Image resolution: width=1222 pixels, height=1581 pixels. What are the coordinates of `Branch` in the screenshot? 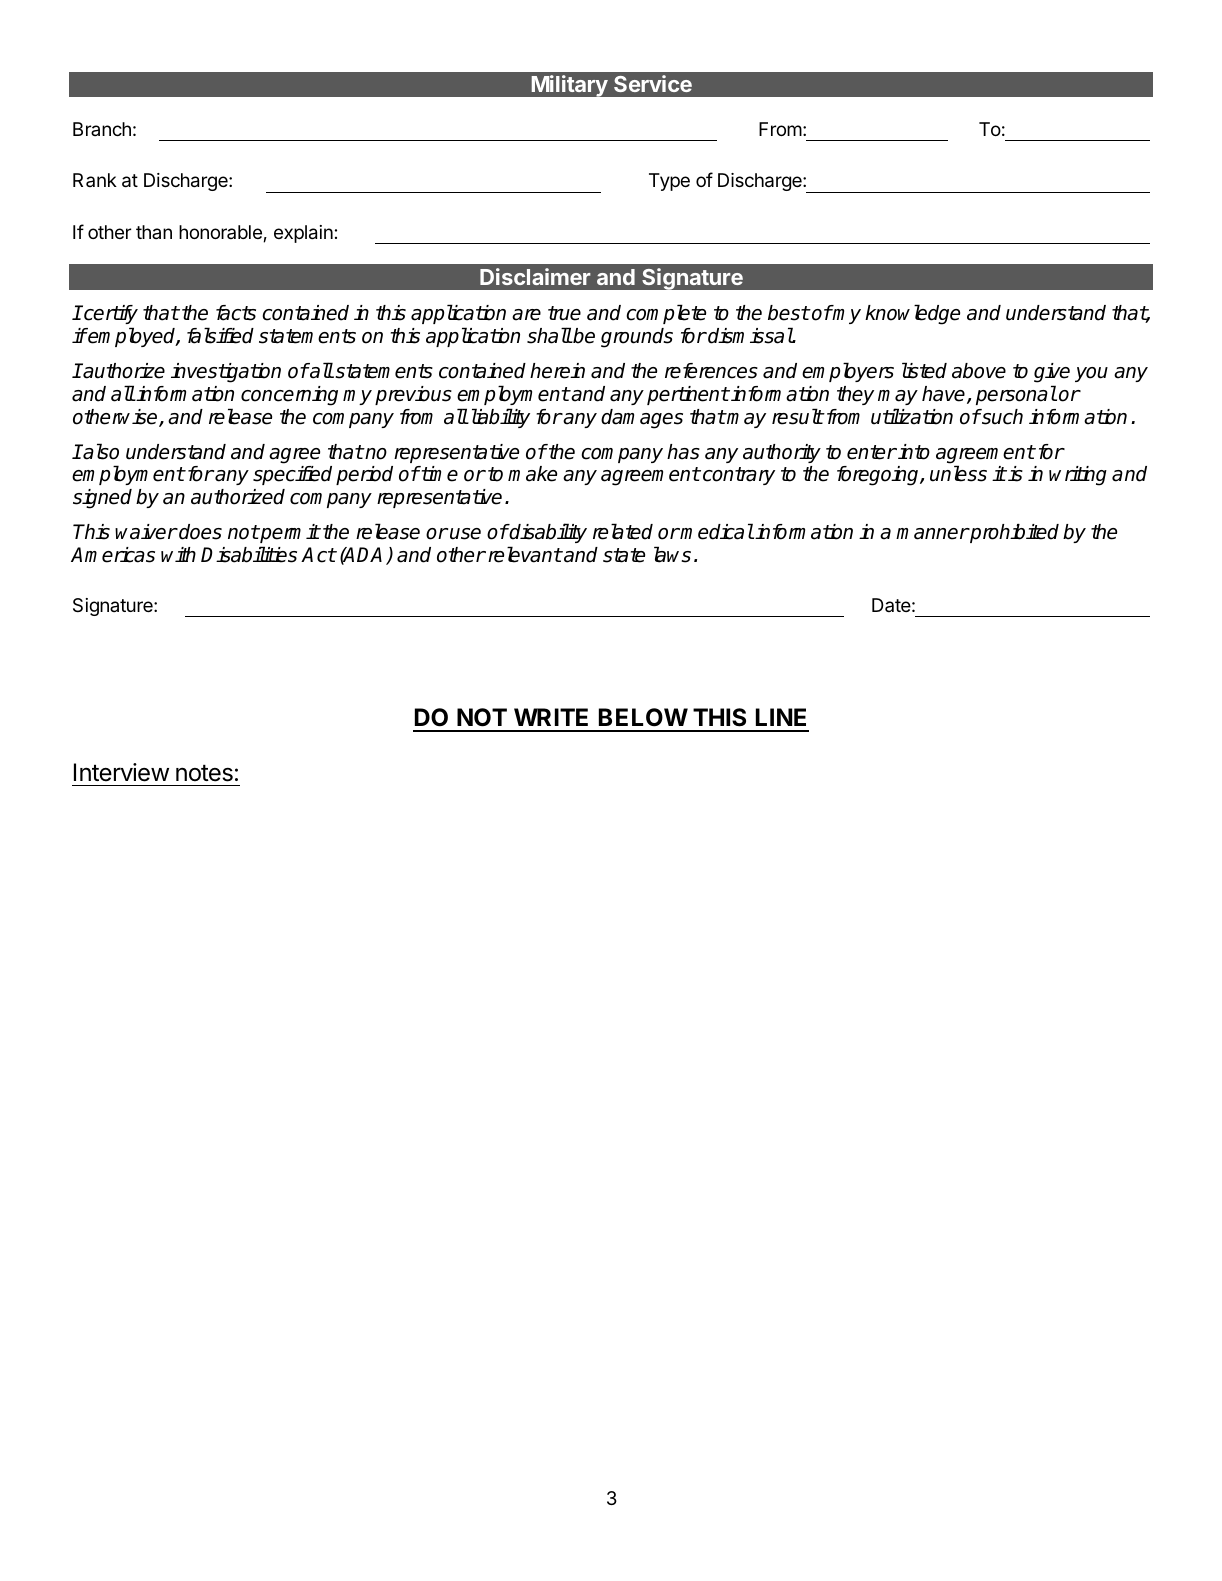 It's located at (102, 129).
